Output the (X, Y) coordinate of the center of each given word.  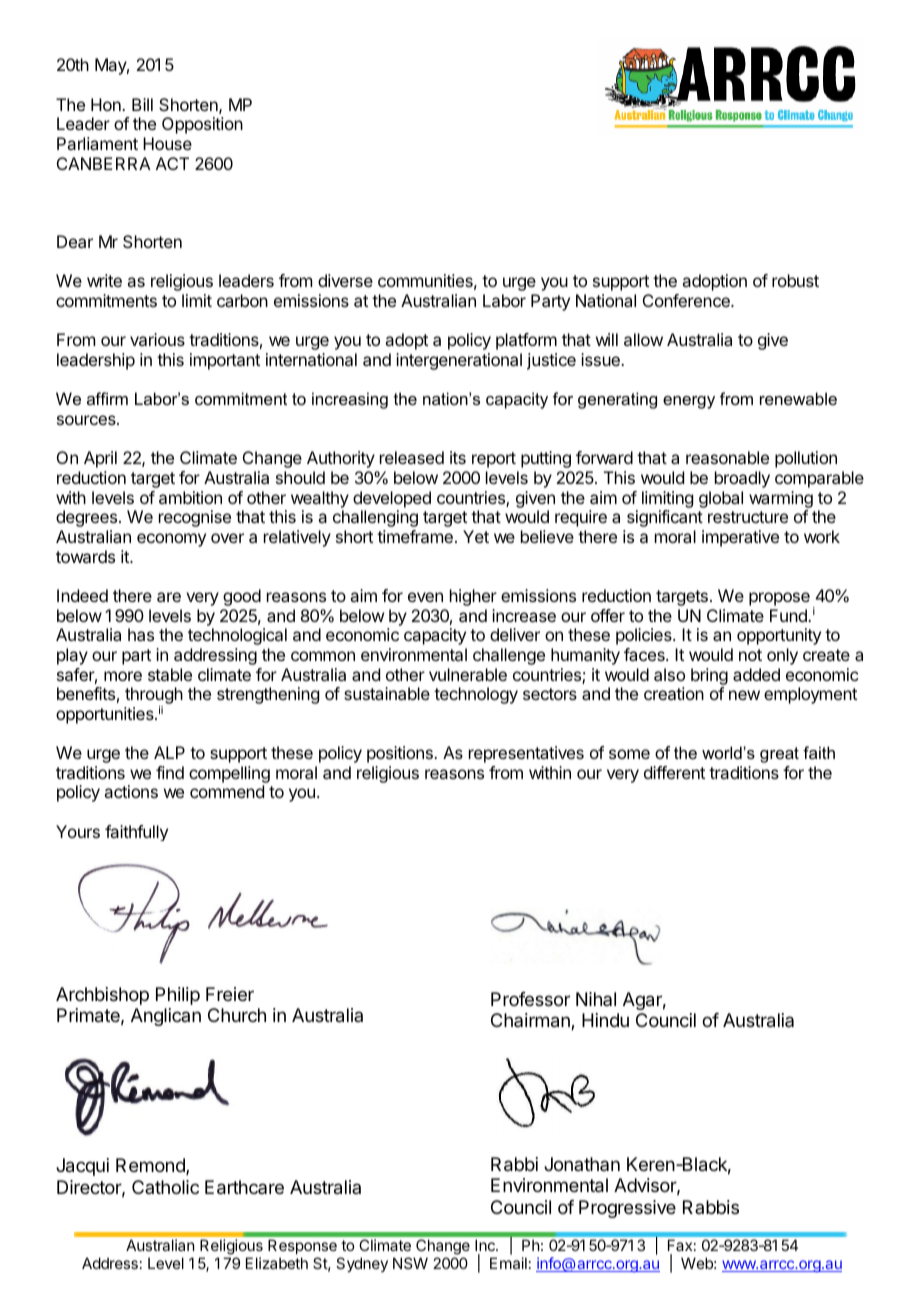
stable (170, 674)
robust (795, 280)
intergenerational (459, 361)
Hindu (605, 1020)
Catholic (165, 1187)
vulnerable (468, 674)
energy (689, 402)
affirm (107, 398)
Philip (178, 996)
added (756, 674)
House (167, 143)
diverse (345, 280)
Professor (530, 999)
